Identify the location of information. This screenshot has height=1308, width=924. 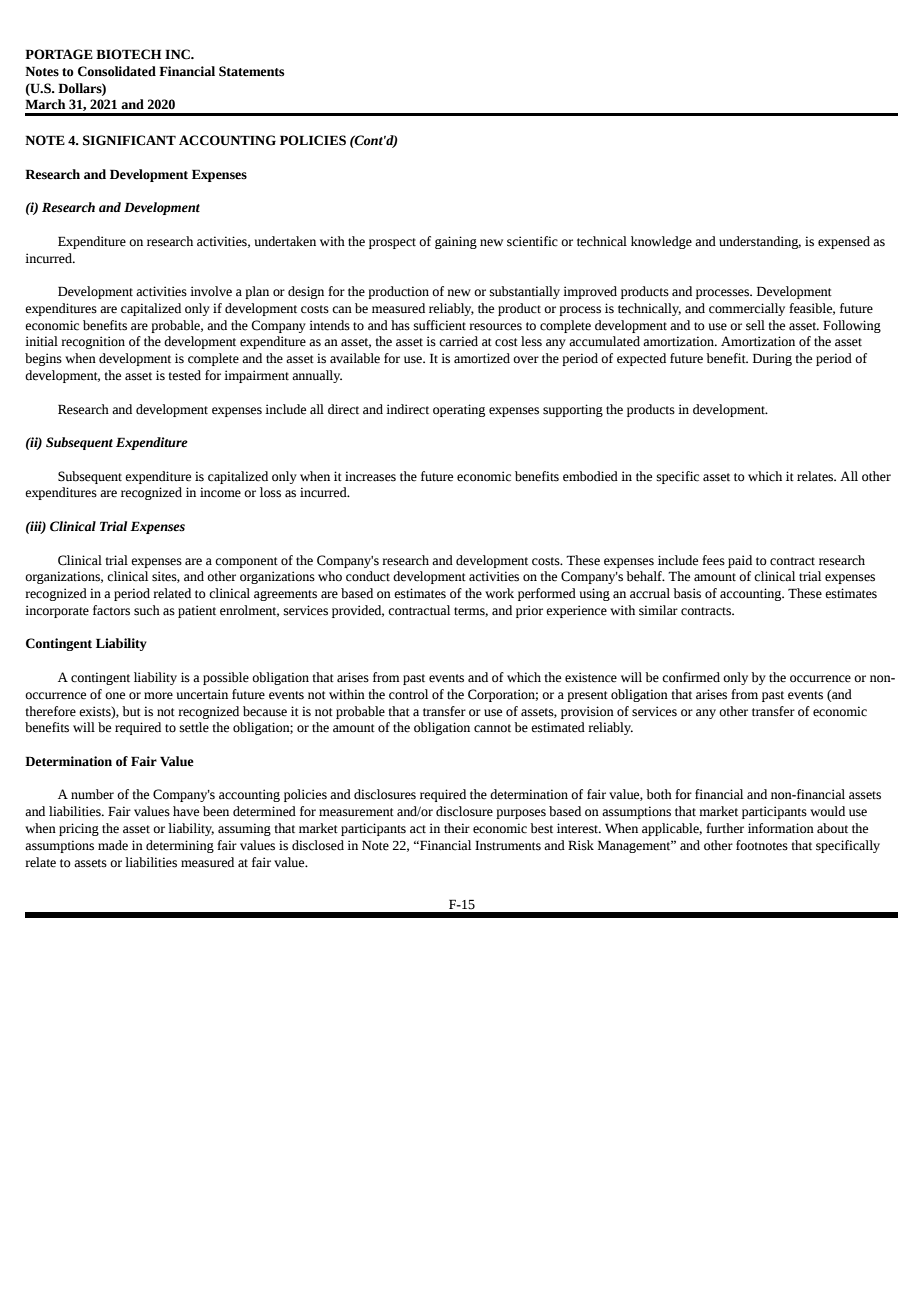
(781, 828).
